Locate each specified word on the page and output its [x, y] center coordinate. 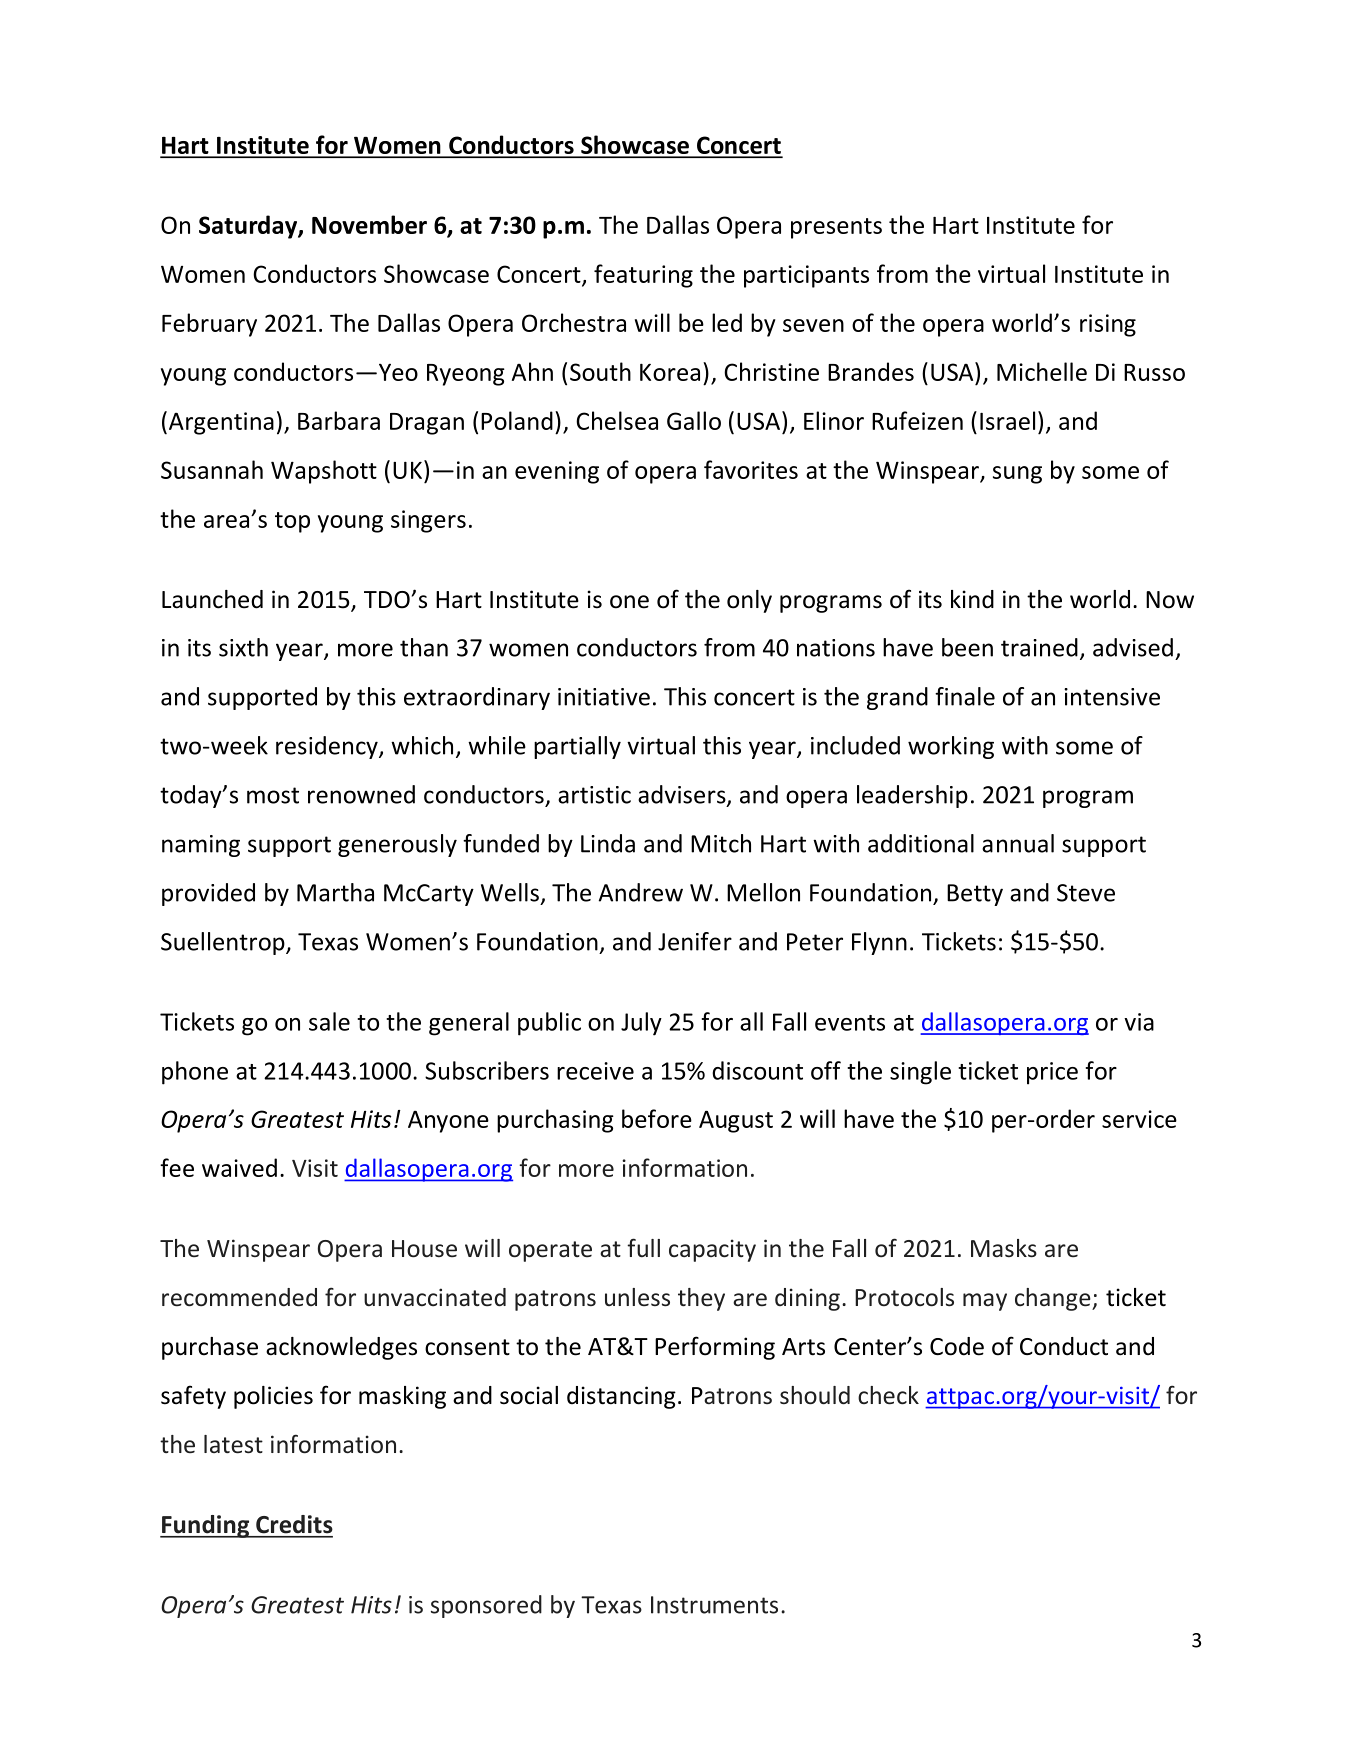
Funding [206, 1526]
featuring [643, 276]
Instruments [714, 1605]
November [369, 224]
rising [1108, 325]
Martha [335, 892]
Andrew [641, 892]
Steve [1086, 893]
